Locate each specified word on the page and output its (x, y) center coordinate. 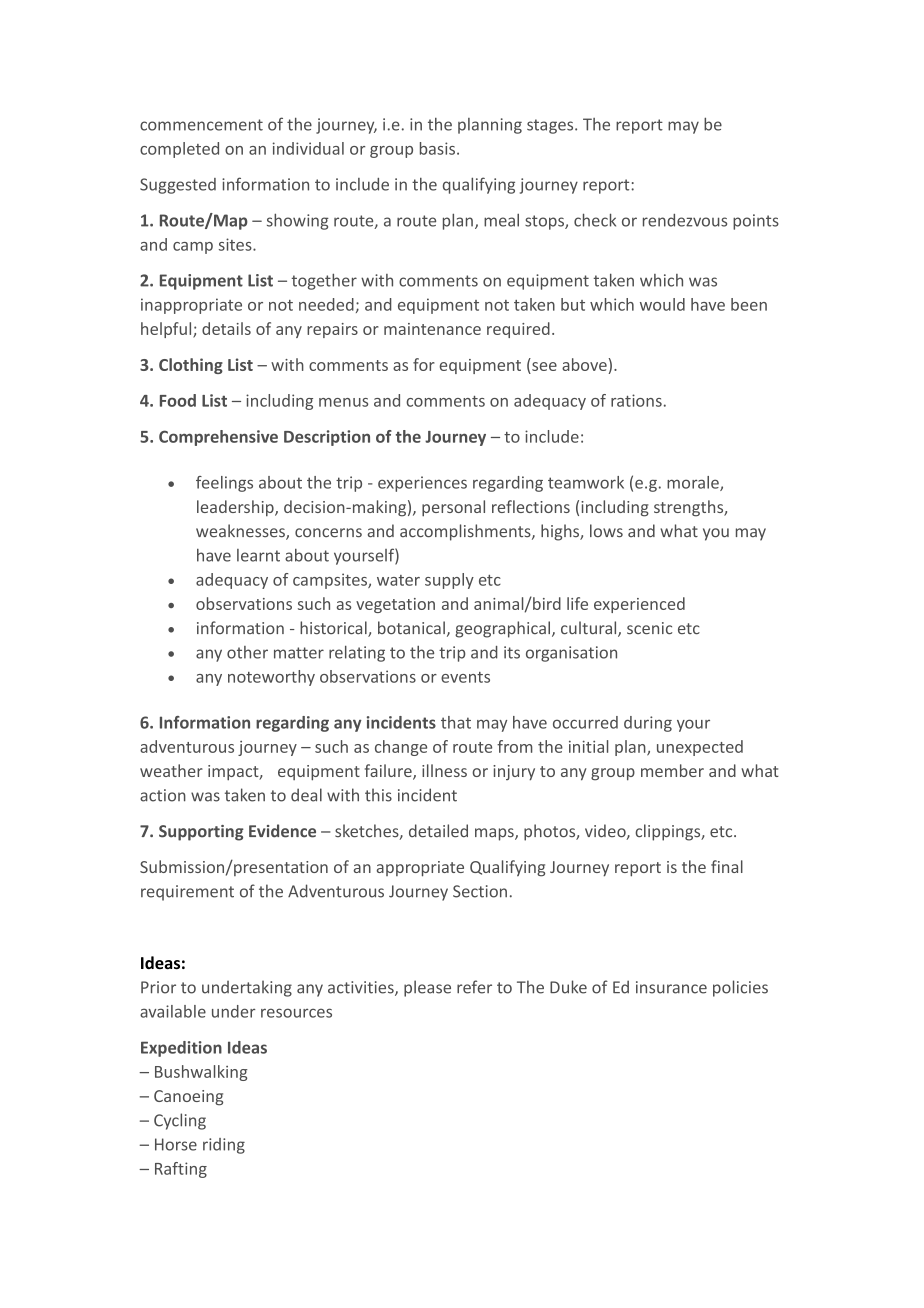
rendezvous (685, 220)
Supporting (201, 833)
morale (694, 483)
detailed (438, 831)
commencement (201, 125)
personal (453, 508)
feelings (224, 484)
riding (224, 1146)
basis (439, 148)
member (672, 770)
